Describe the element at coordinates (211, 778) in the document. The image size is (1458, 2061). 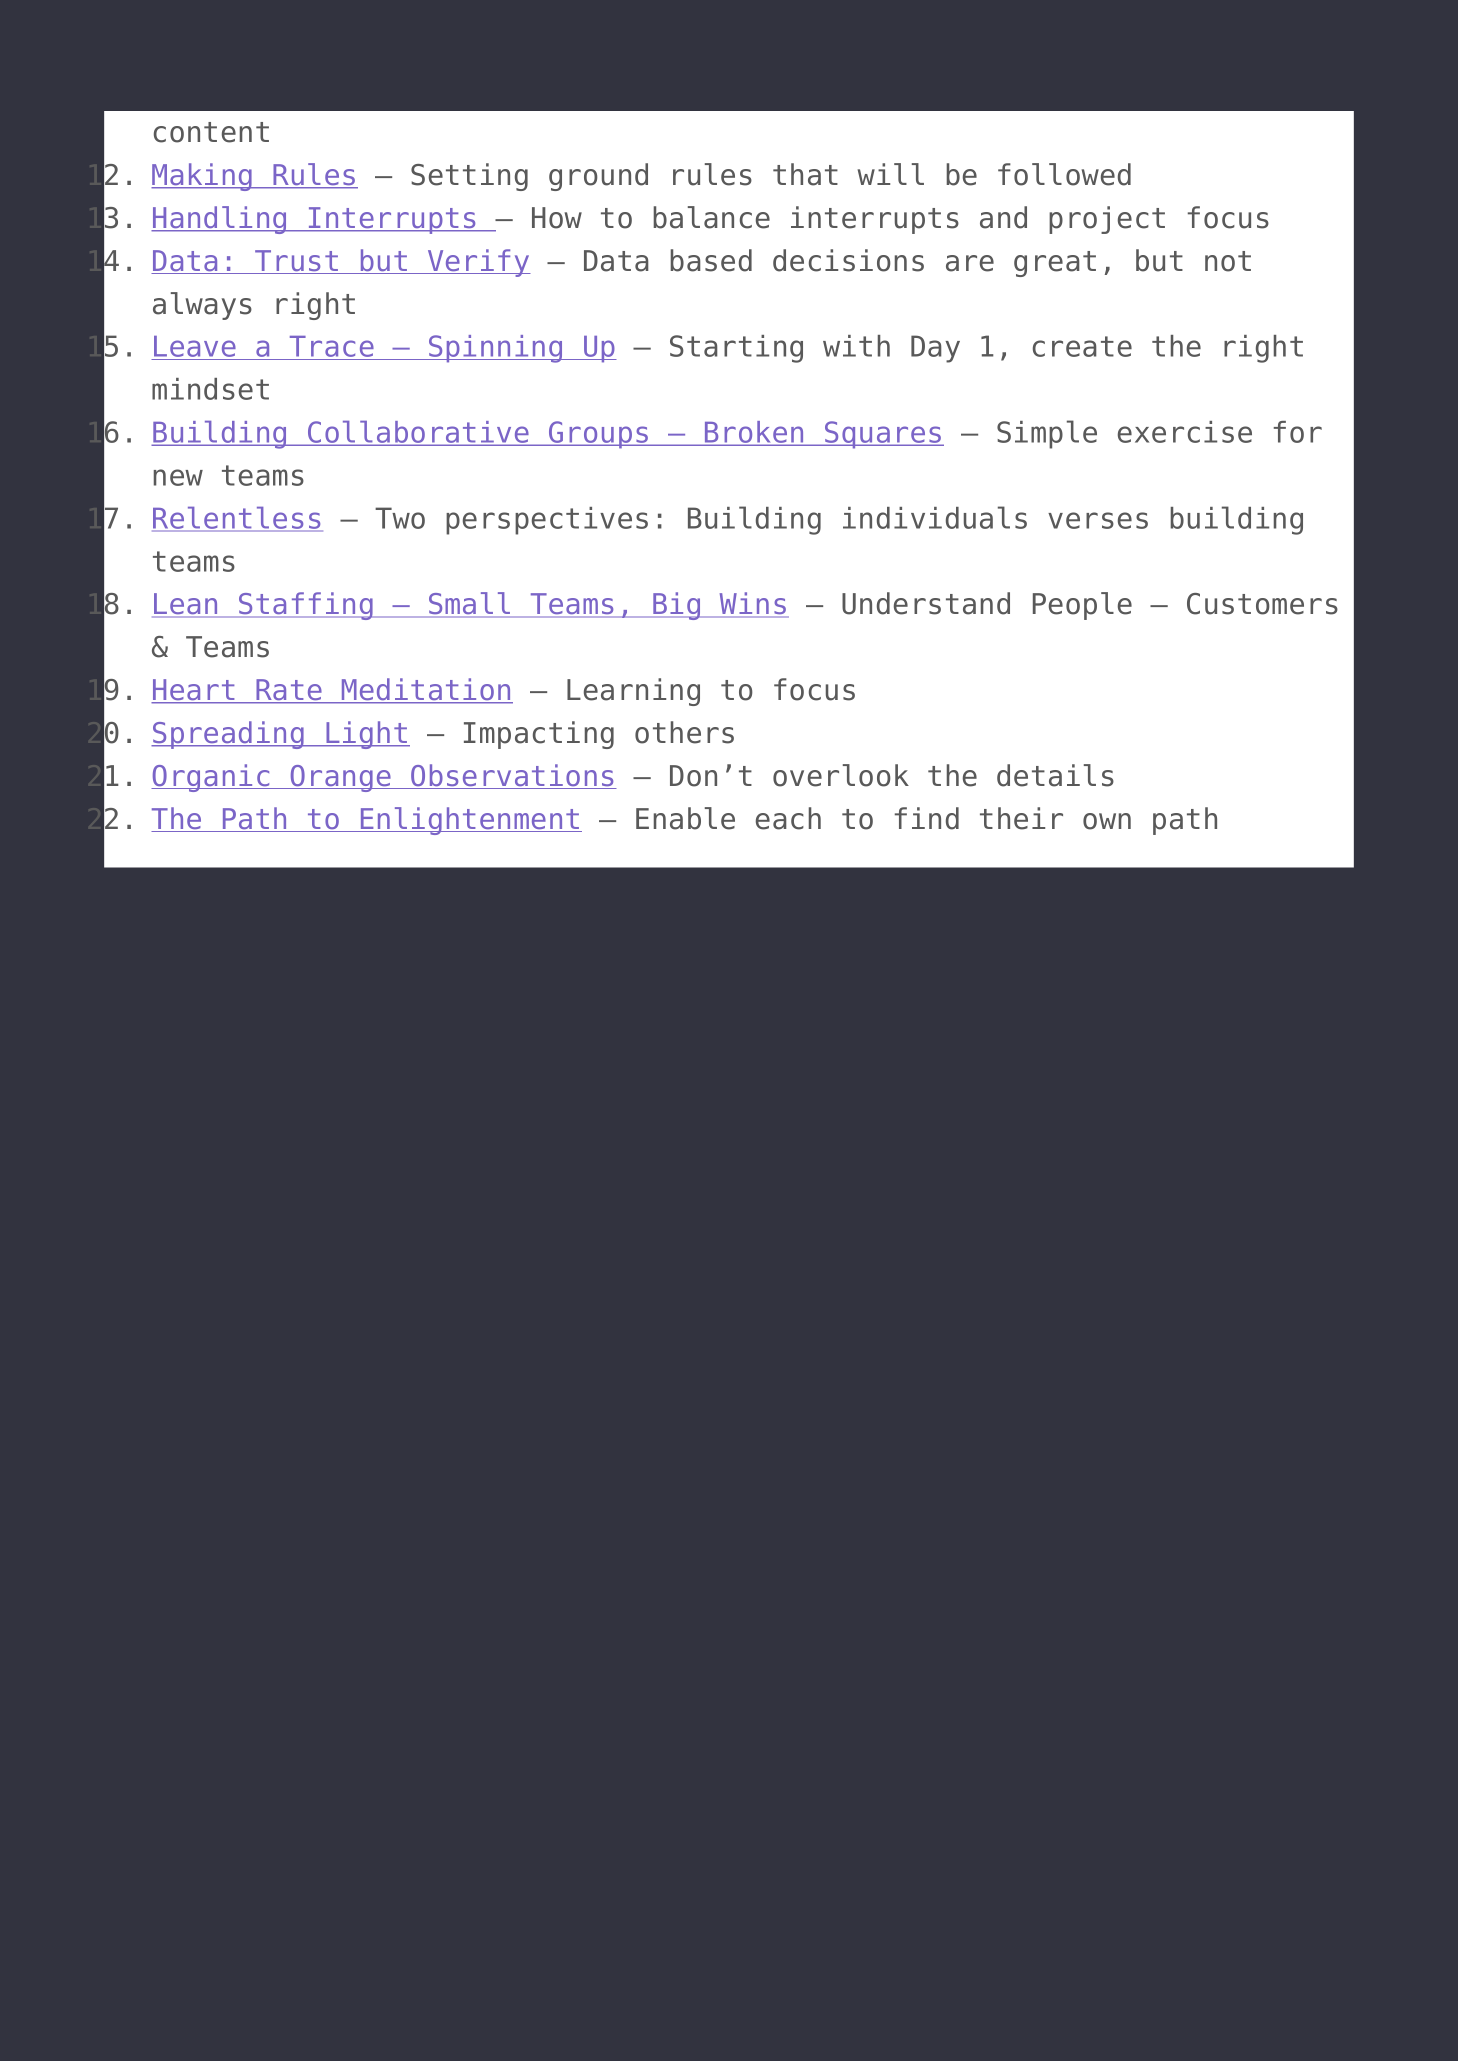
I see `Organic` at that location.
